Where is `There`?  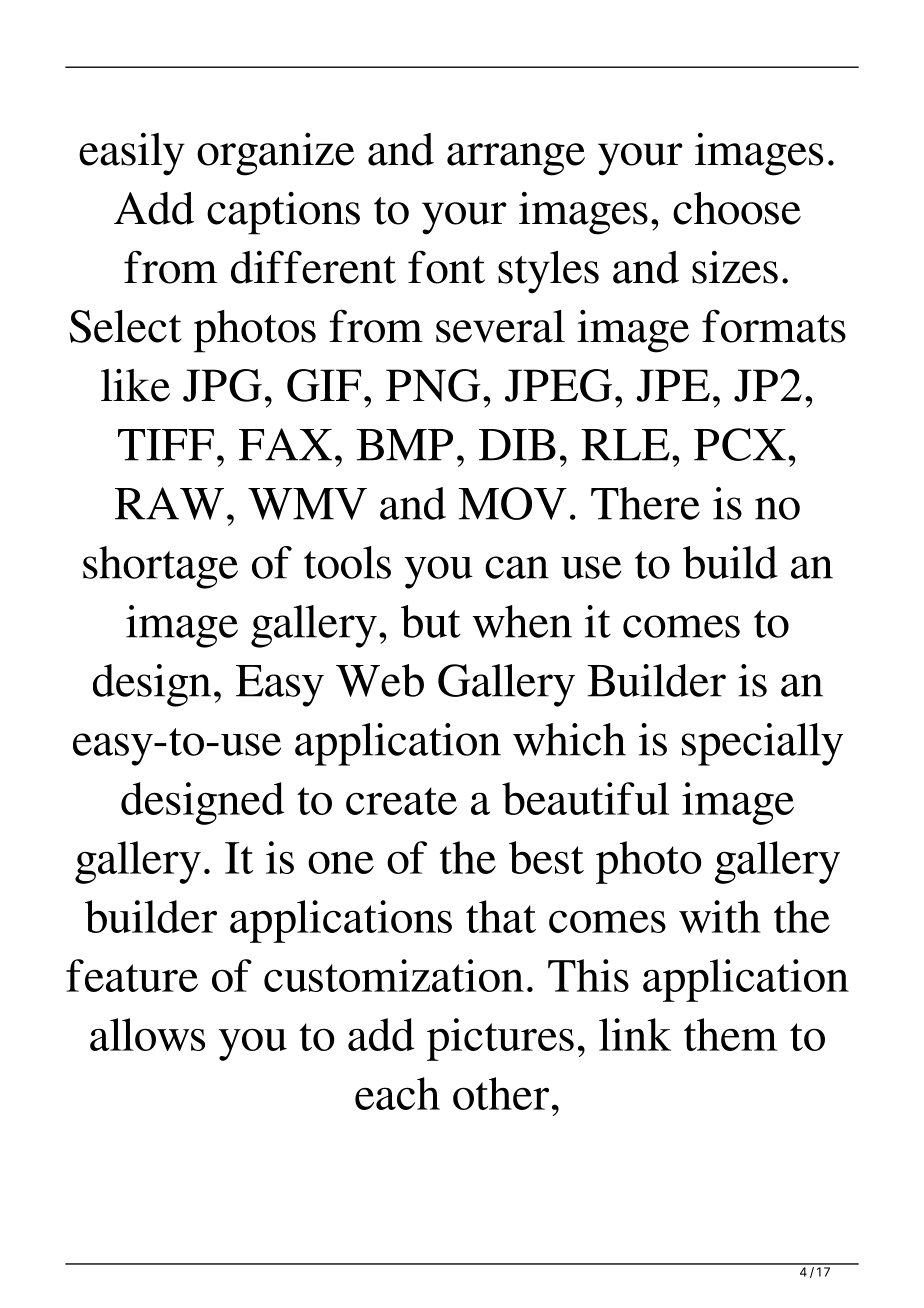 There is located at coordinates (645, 503).
